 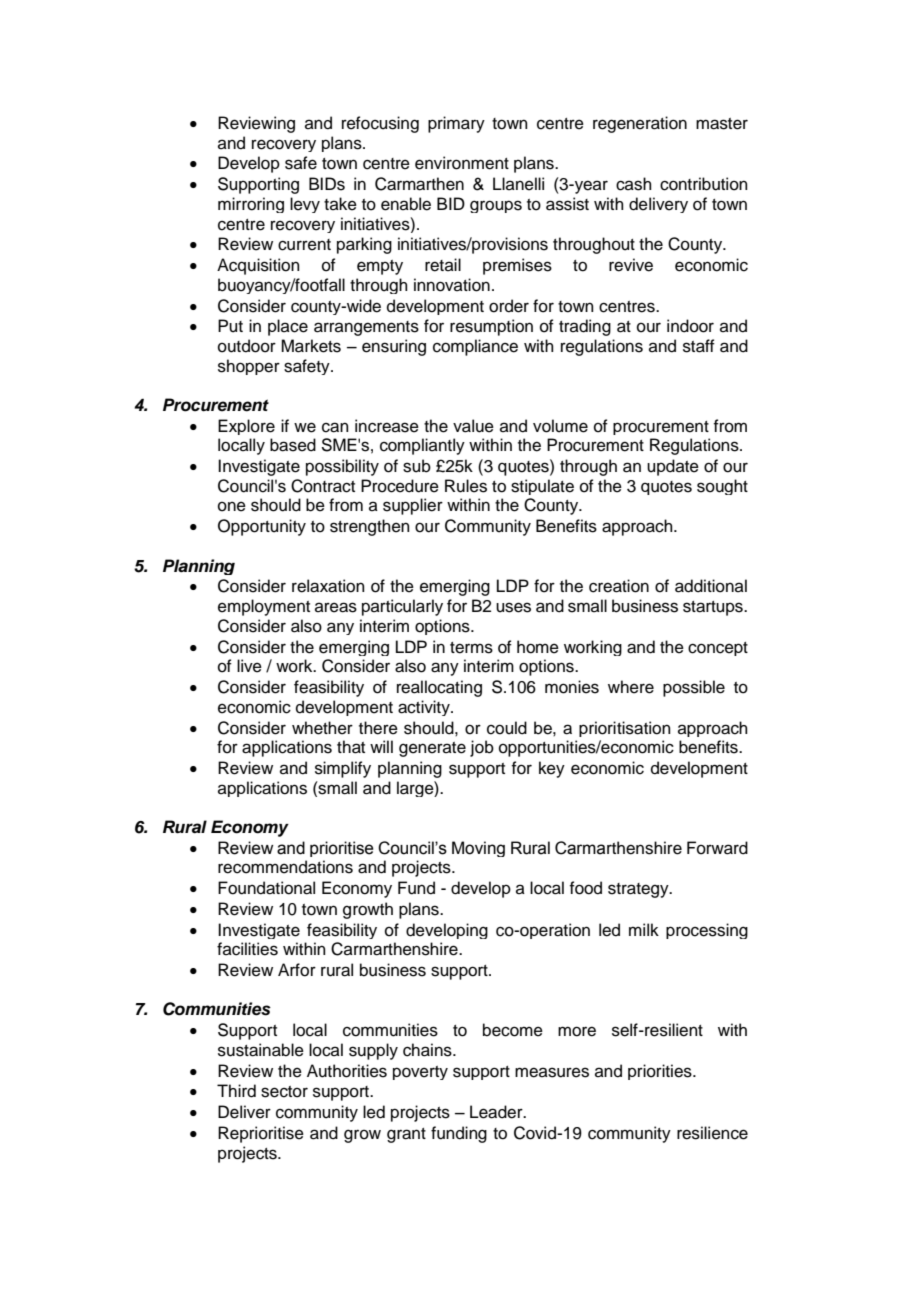 What do you see at coordinates (305, 205) in the screenshot?
I see `levy` at bounding box center [305, 205].
